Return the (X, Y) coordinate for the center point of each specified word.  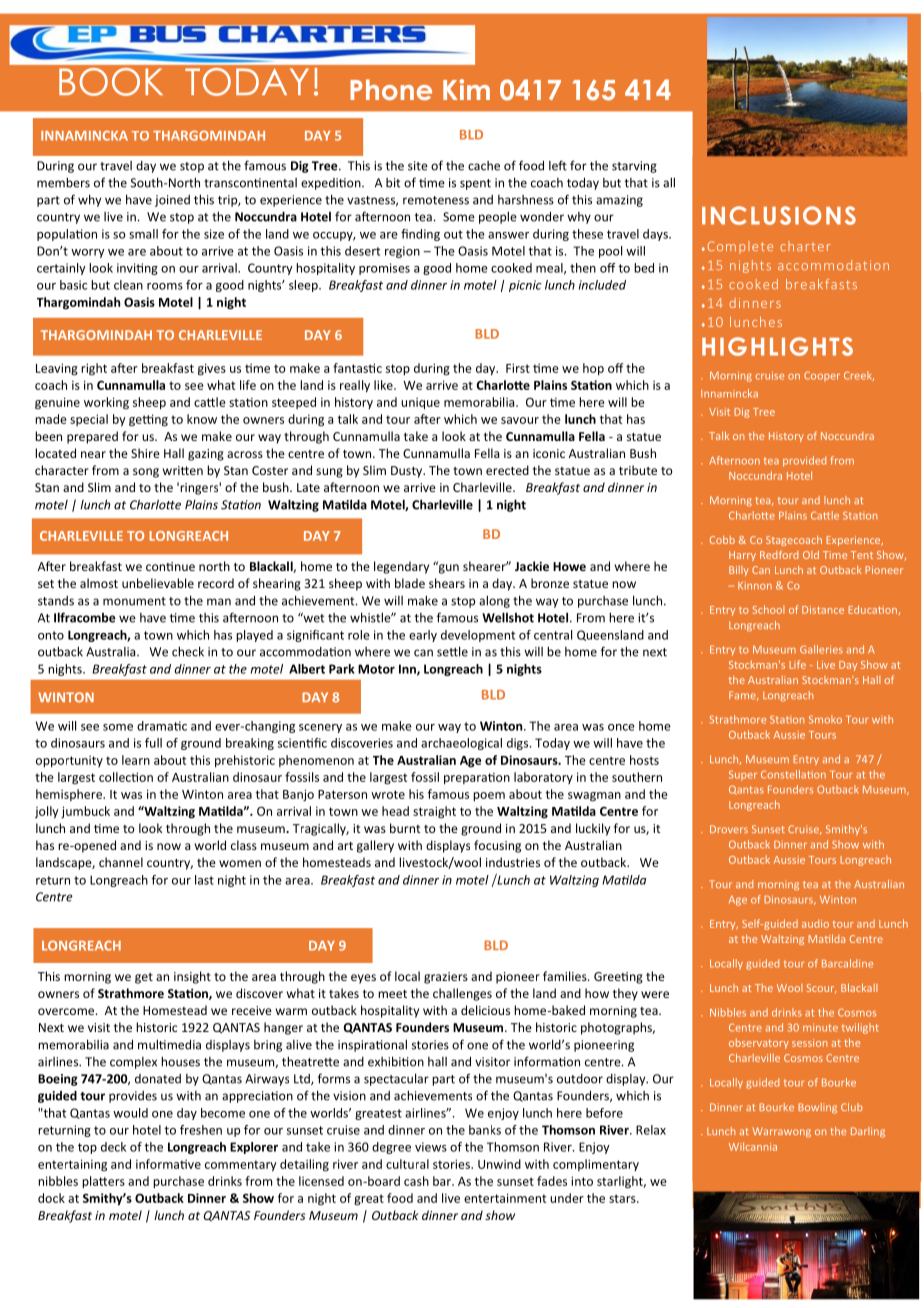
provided (804, 461)
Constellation (793, 774)
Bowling (817, 1108)
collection (126, 777)
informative (168, 1164)
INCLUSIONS (779, 215)
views (431, 1147)
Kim (466, 89)
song (146, 473)
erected (507, 470)
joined (172, 201)
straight (434, 812)
